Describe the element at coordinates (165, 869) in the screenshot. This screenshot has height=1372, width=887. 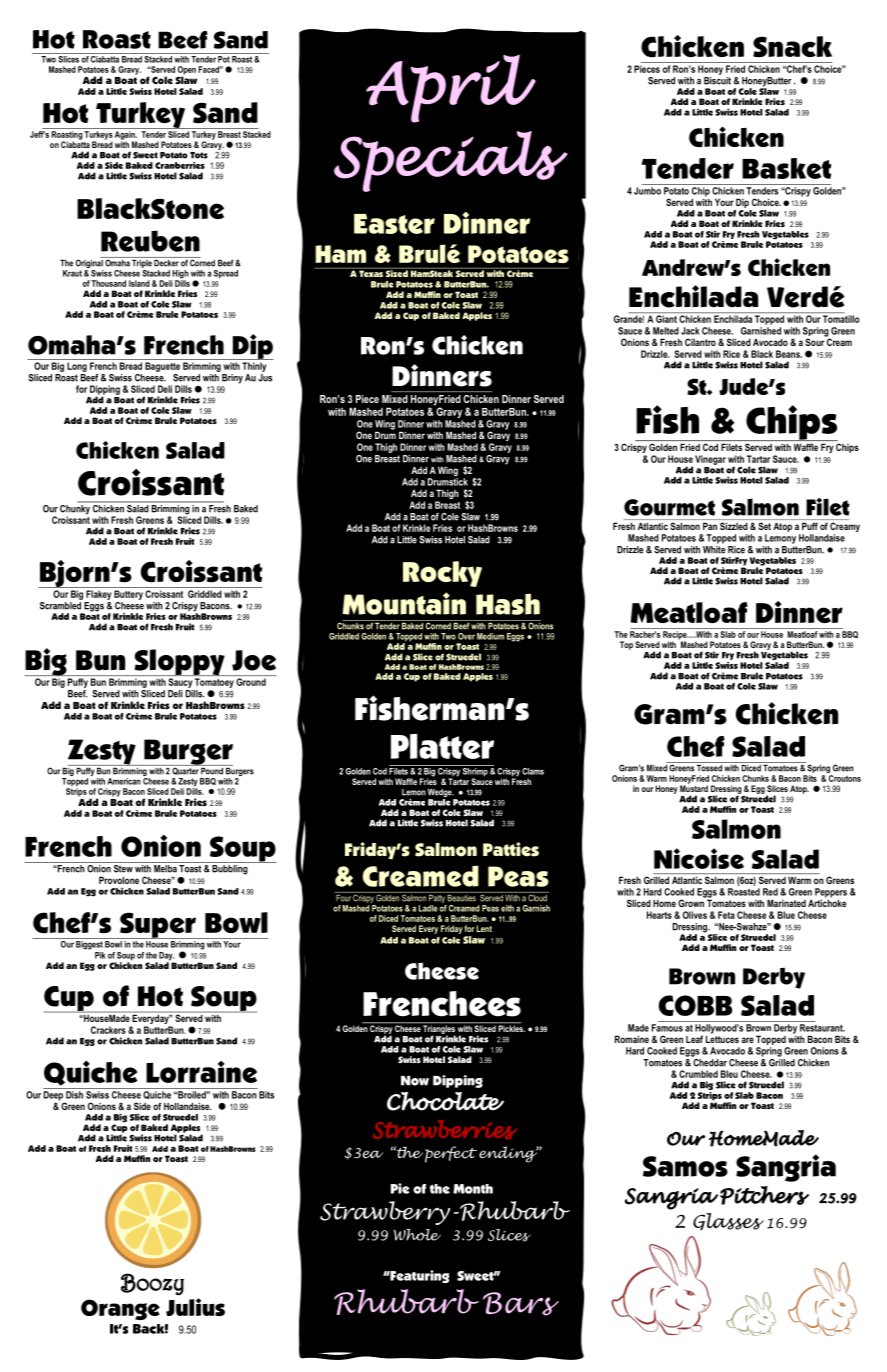
I see `Melba` at that location.
